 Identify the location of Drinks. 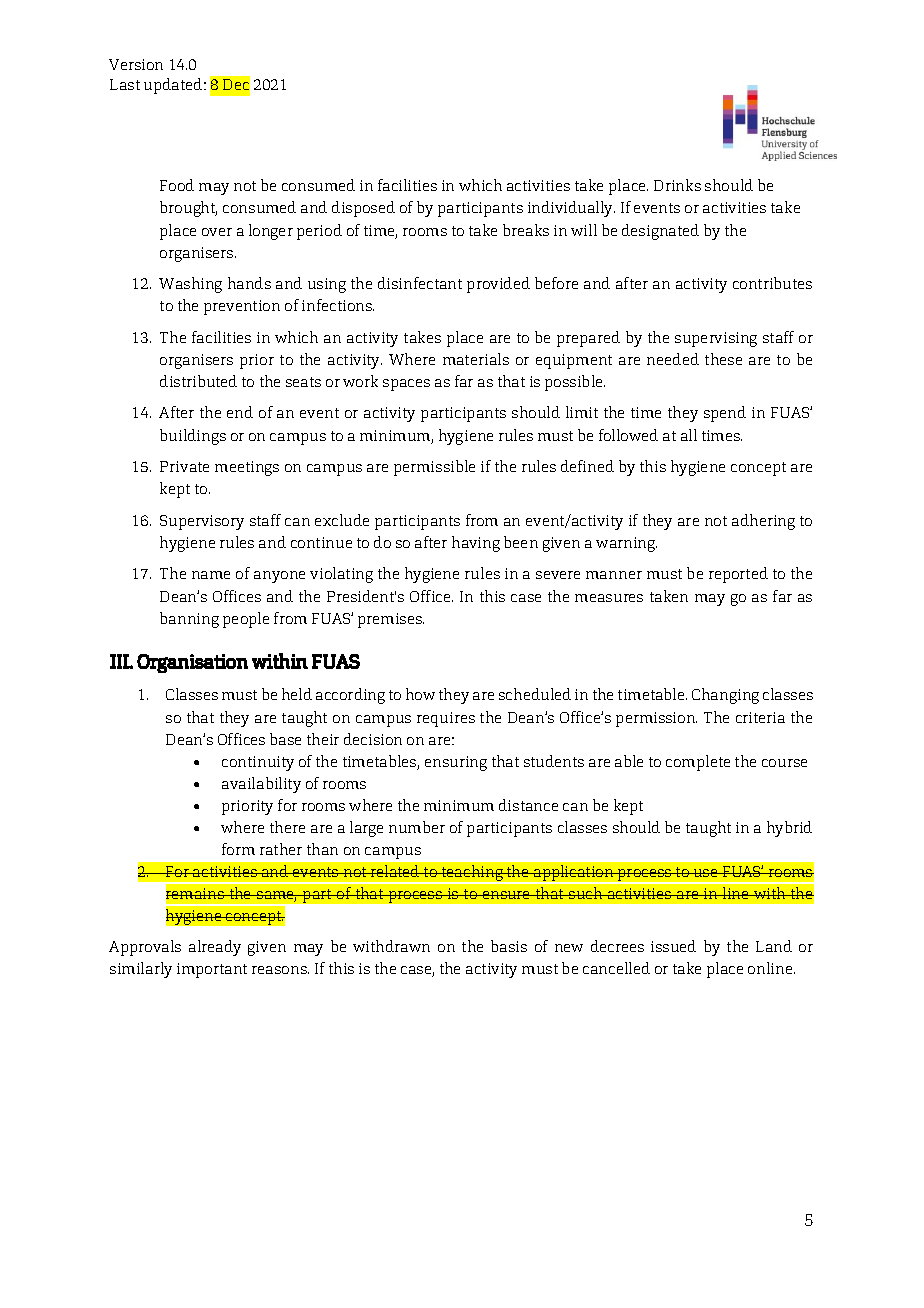
(677, 185).
